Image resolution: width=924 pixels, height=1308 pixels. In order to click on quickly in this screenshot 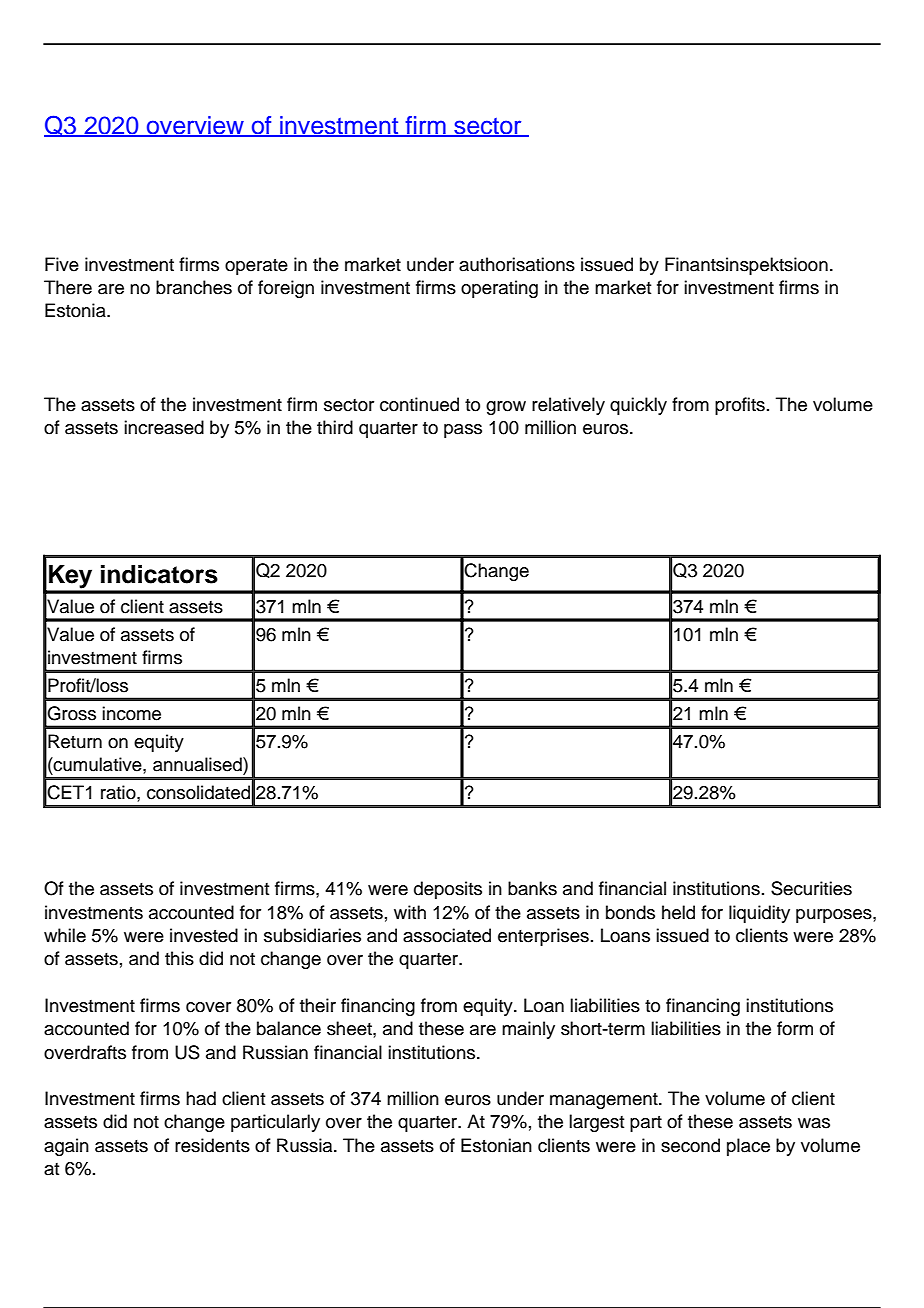, I will do `click(638, 406)`.
